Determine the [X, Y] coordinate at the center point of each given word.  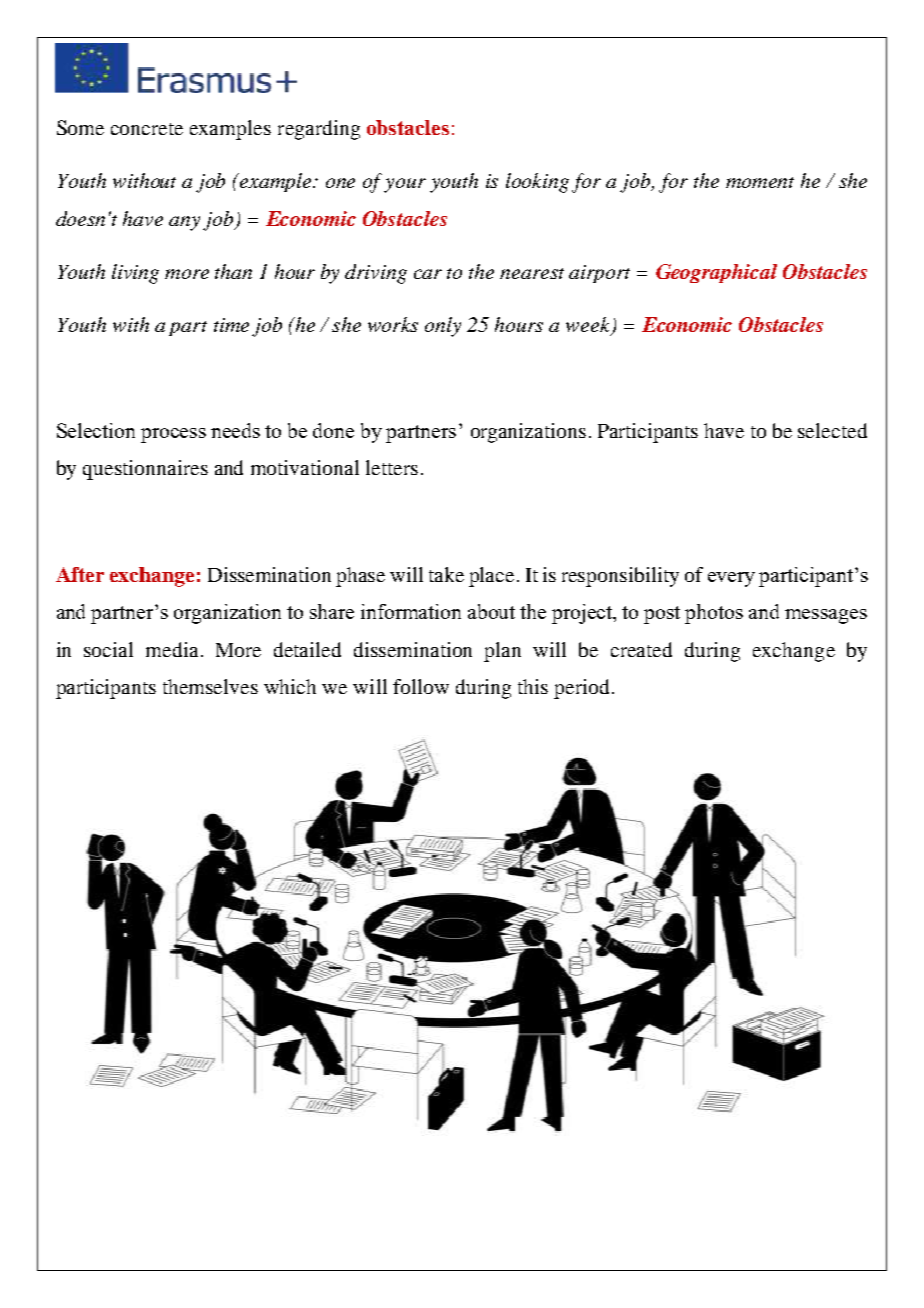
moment [760, 182]
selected [832, 430]
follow [421, 686]
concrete [147, 129]
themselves [210, 686]
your [405, 185]
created [641, 649]
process [173, 435]
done [333, 430]
